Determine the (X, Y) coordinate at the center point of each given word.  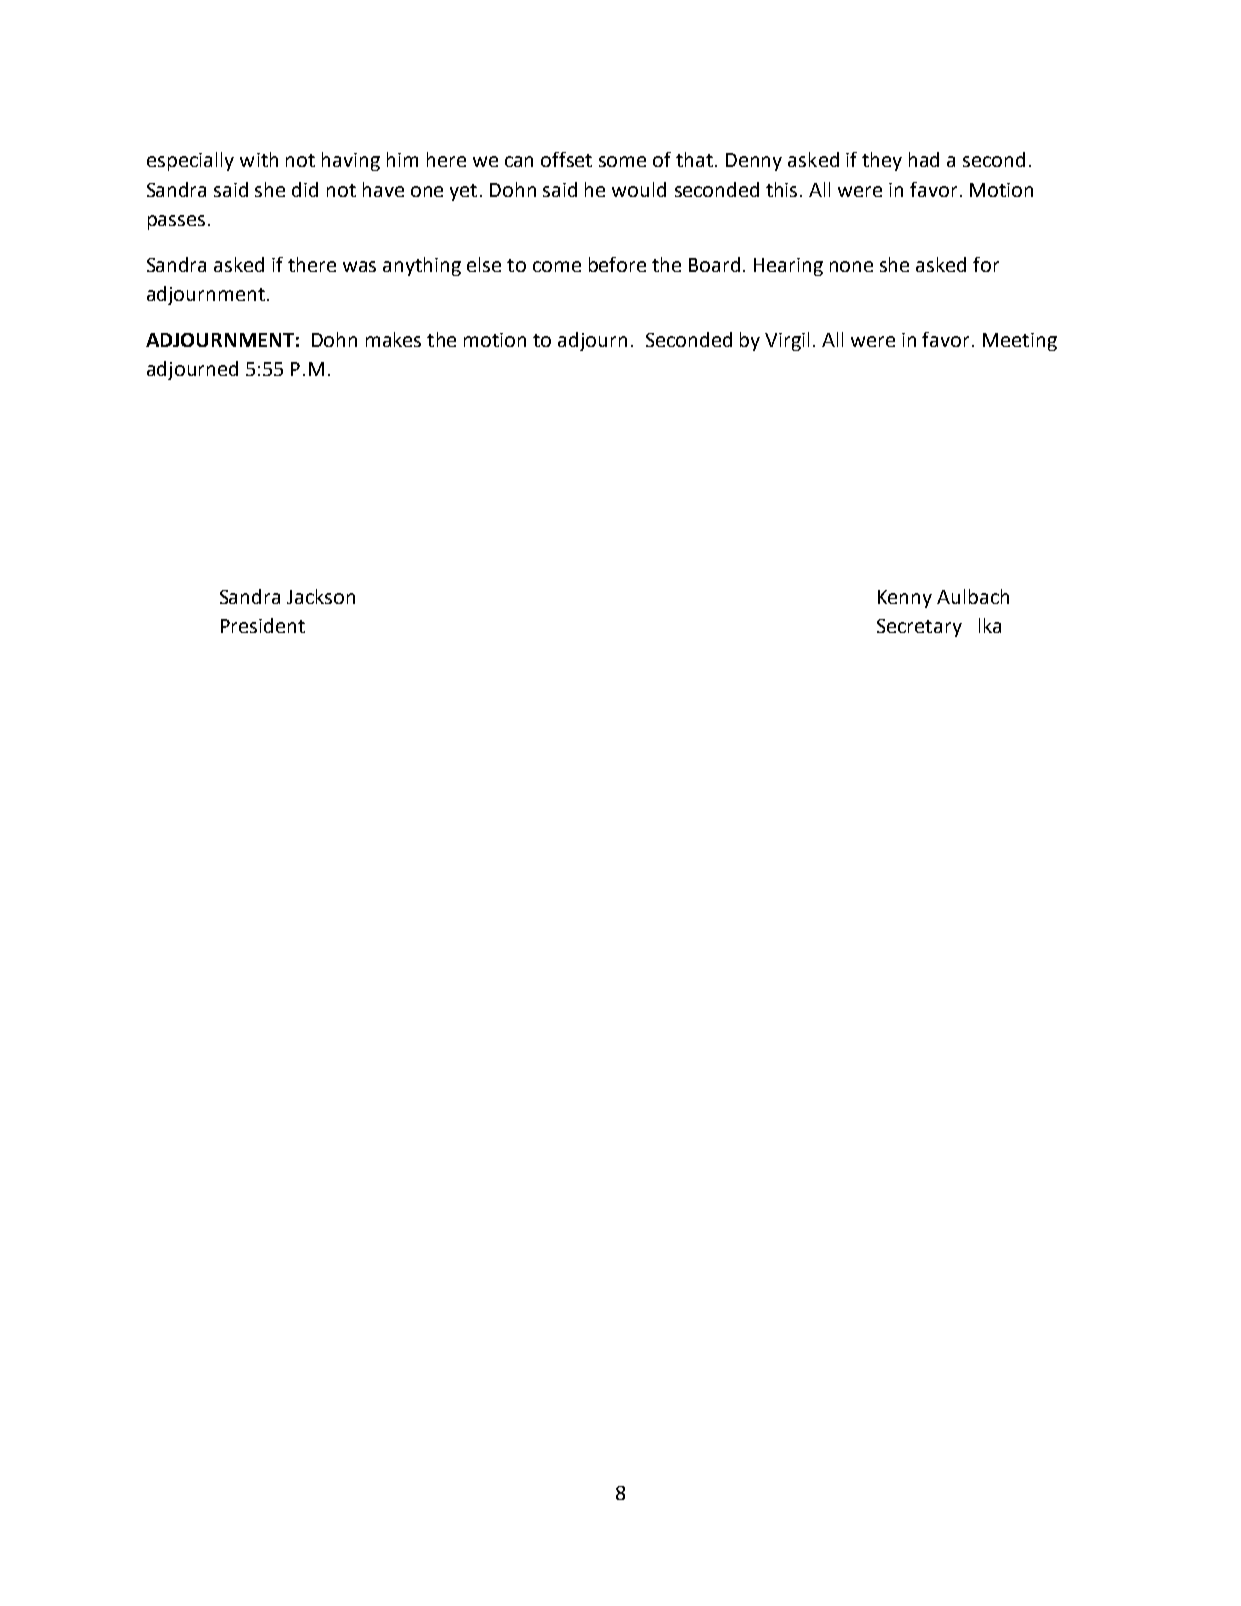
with (259, 159)
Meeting (1020, 342)
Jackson (321, 596)
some (622, 161)
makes (393, 339)
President (263, 625)
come (557, 266)
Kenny (905, 599)
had (924, 159)
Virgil (787, 341)
